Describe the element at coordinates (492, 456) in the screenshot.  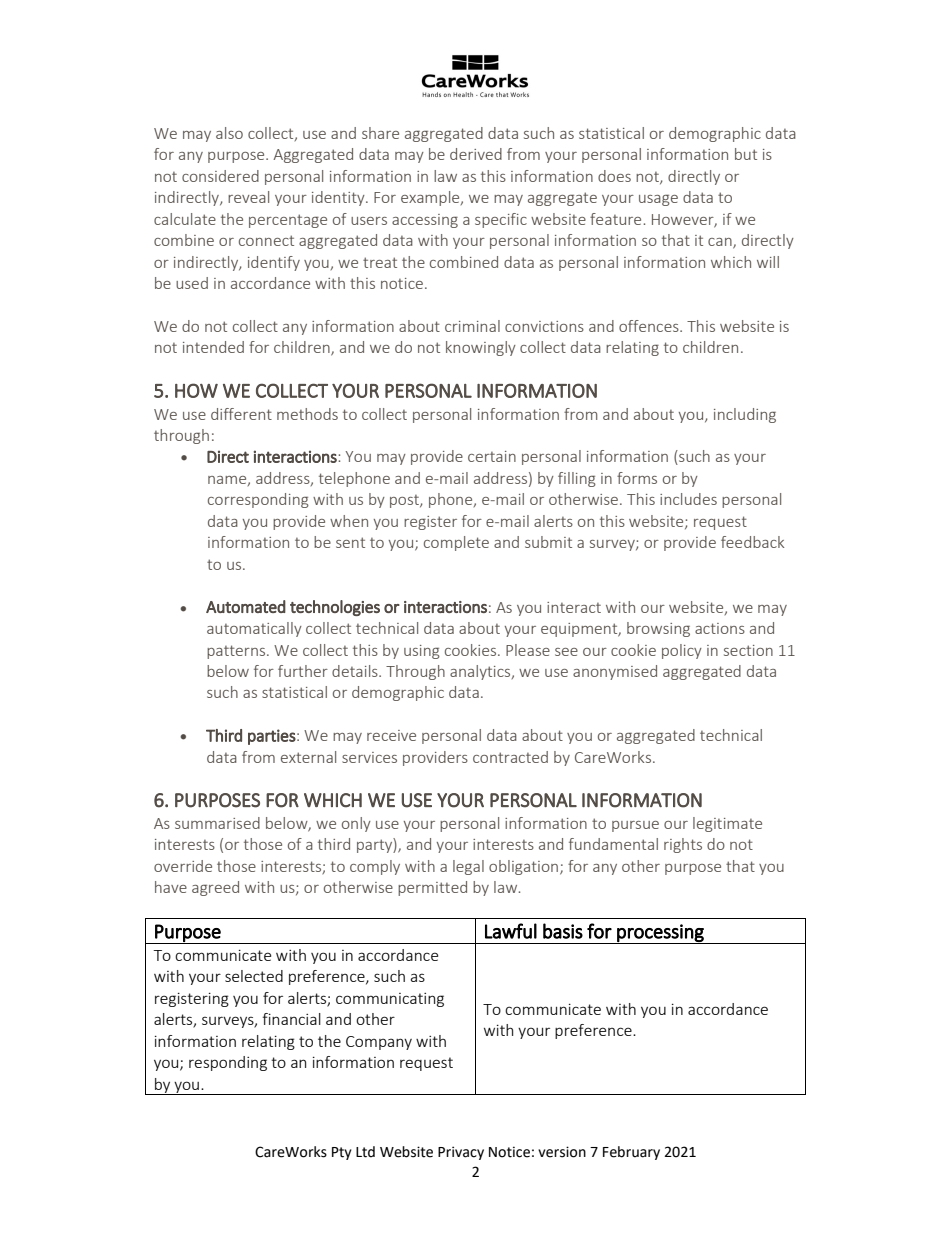
I see `certain` at that location.
